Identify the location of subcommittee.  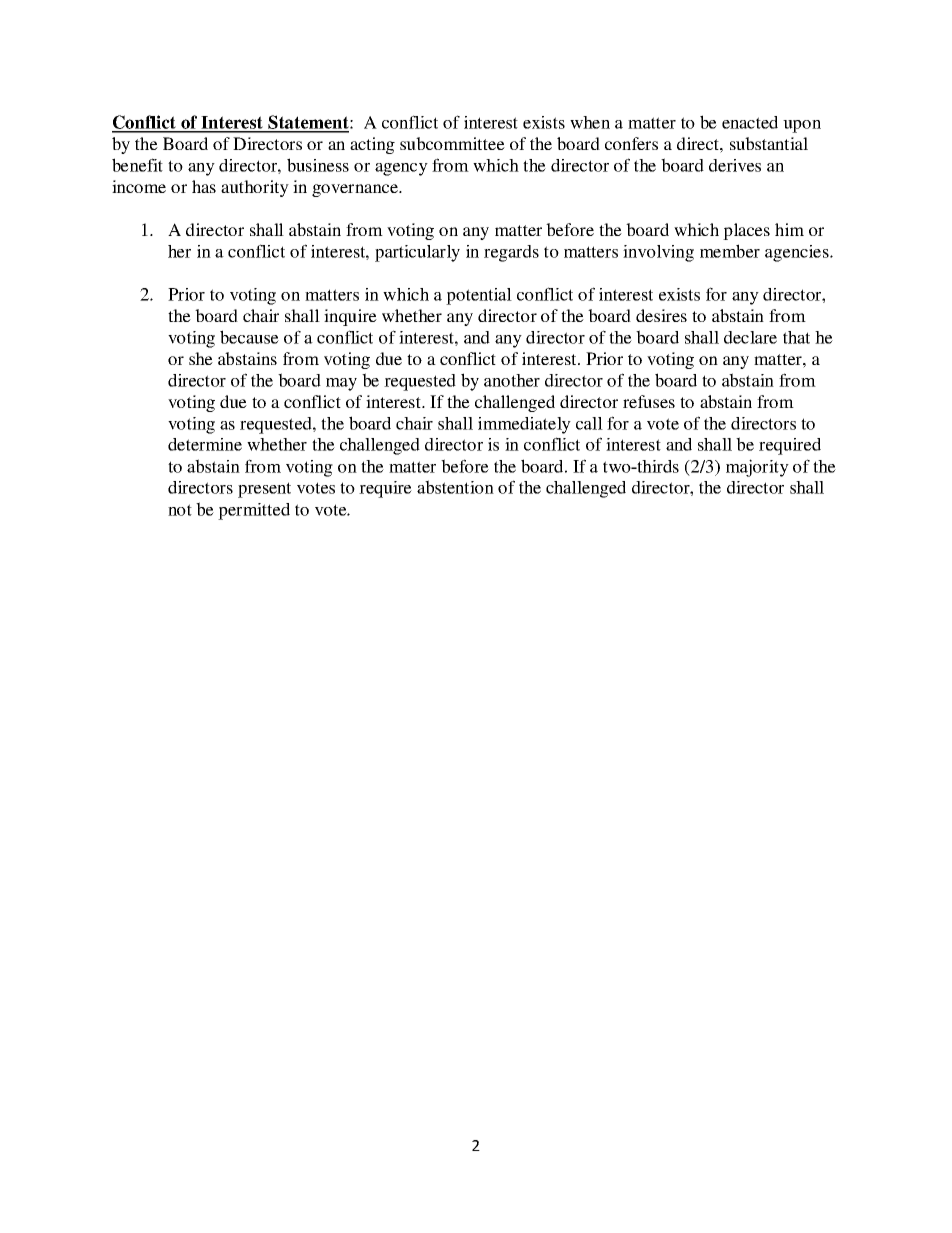
(452, 143).
